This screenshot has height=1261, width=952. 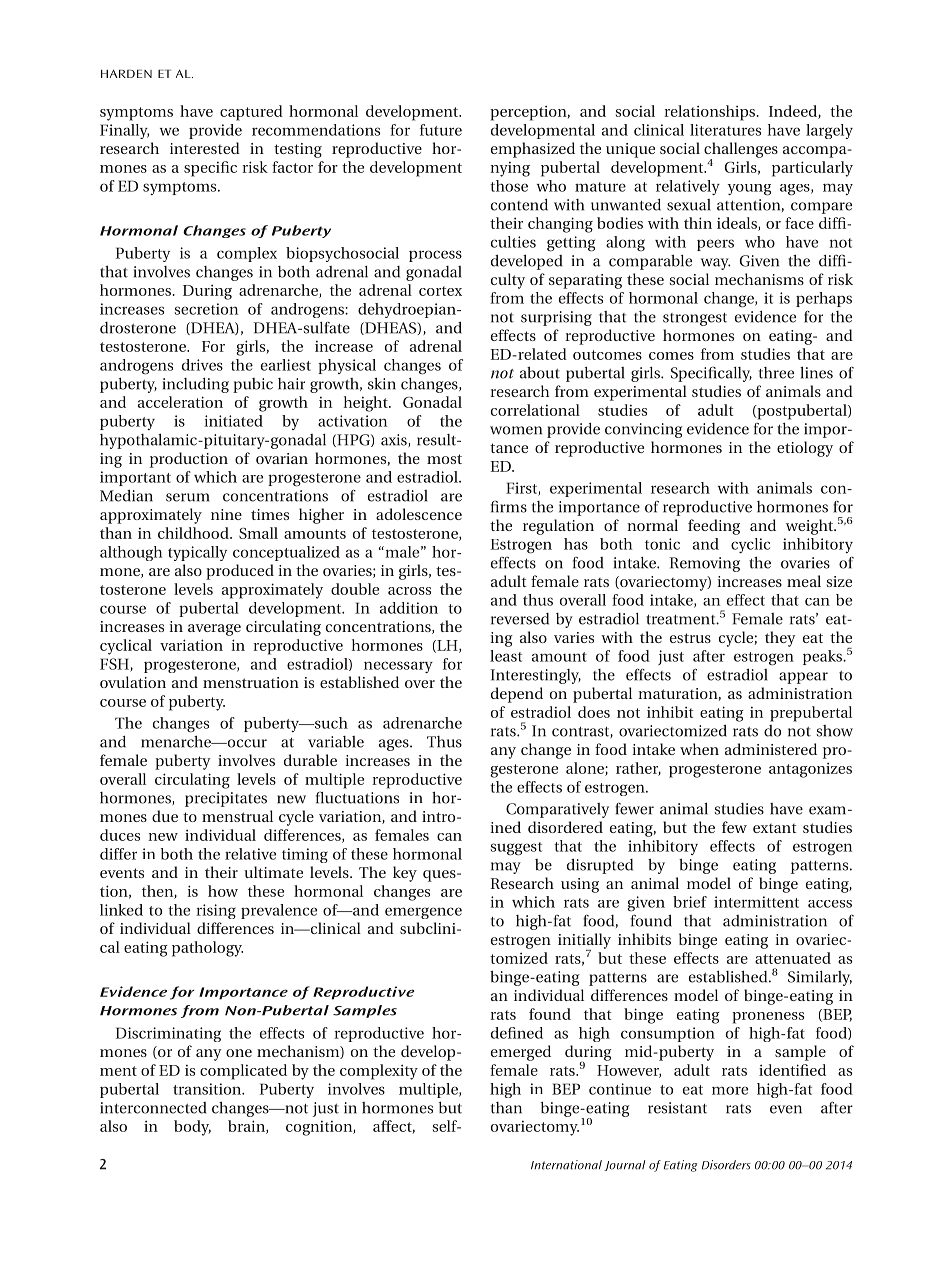 I want to click on precipitates, so click(x=226, y=799).
